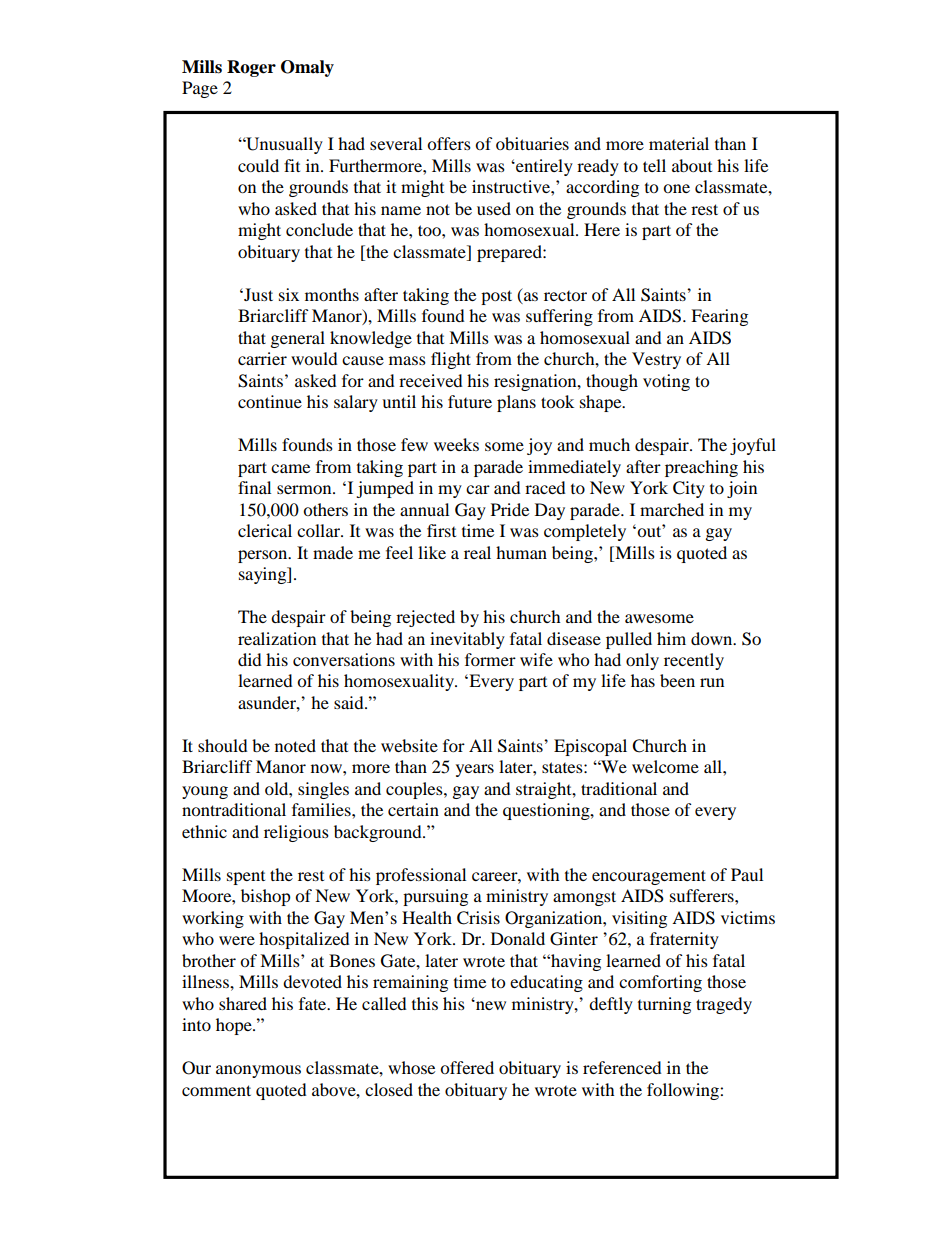 The width and height of the screenshot is (952, 1233). What do you see at coordinates (475, 770) in the screenshot?
I see `years` at bounding box center [475, 770].
